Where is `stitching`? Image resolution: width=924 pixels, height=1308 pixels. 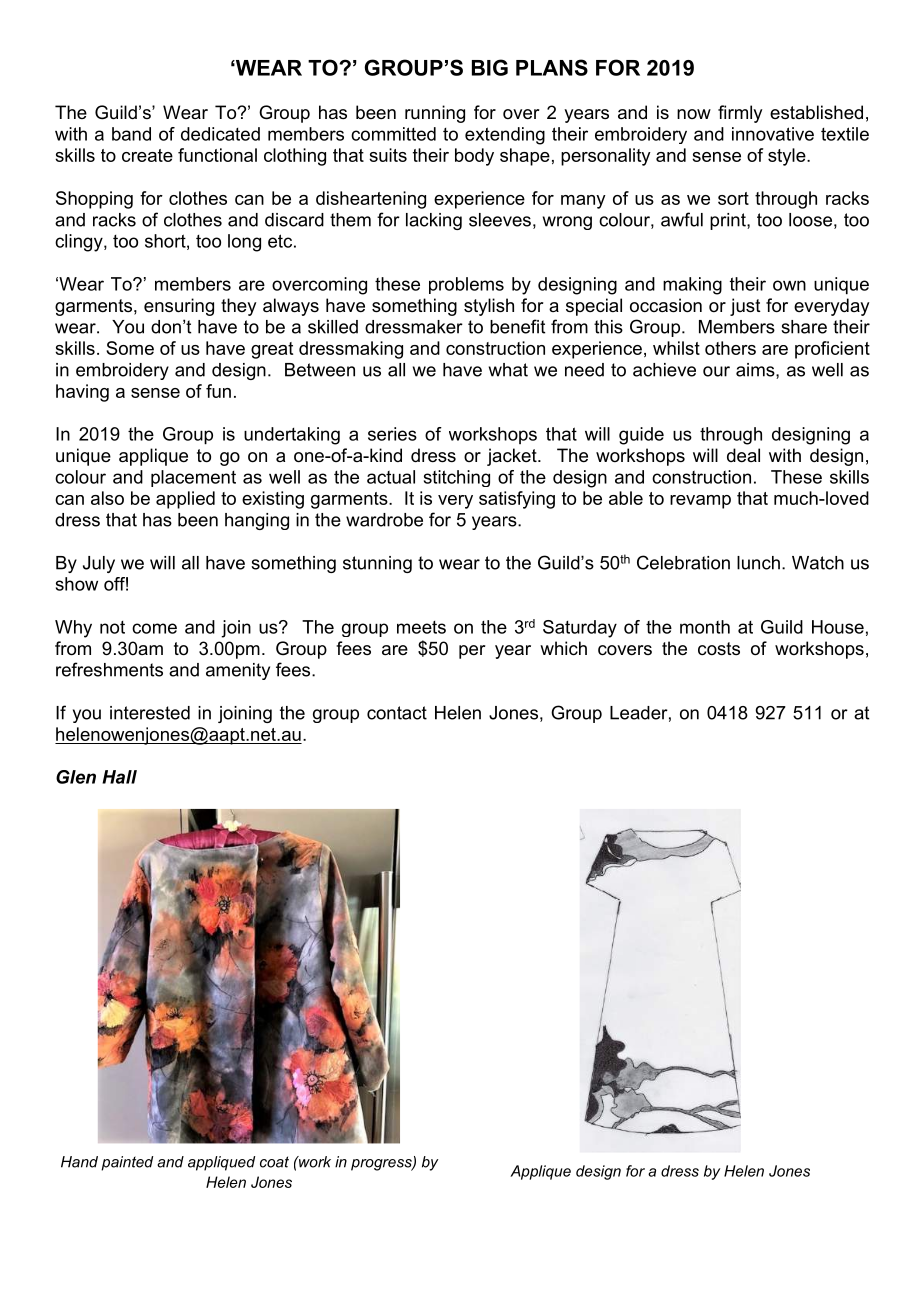
stitching is located at coordinates (457, 478).
